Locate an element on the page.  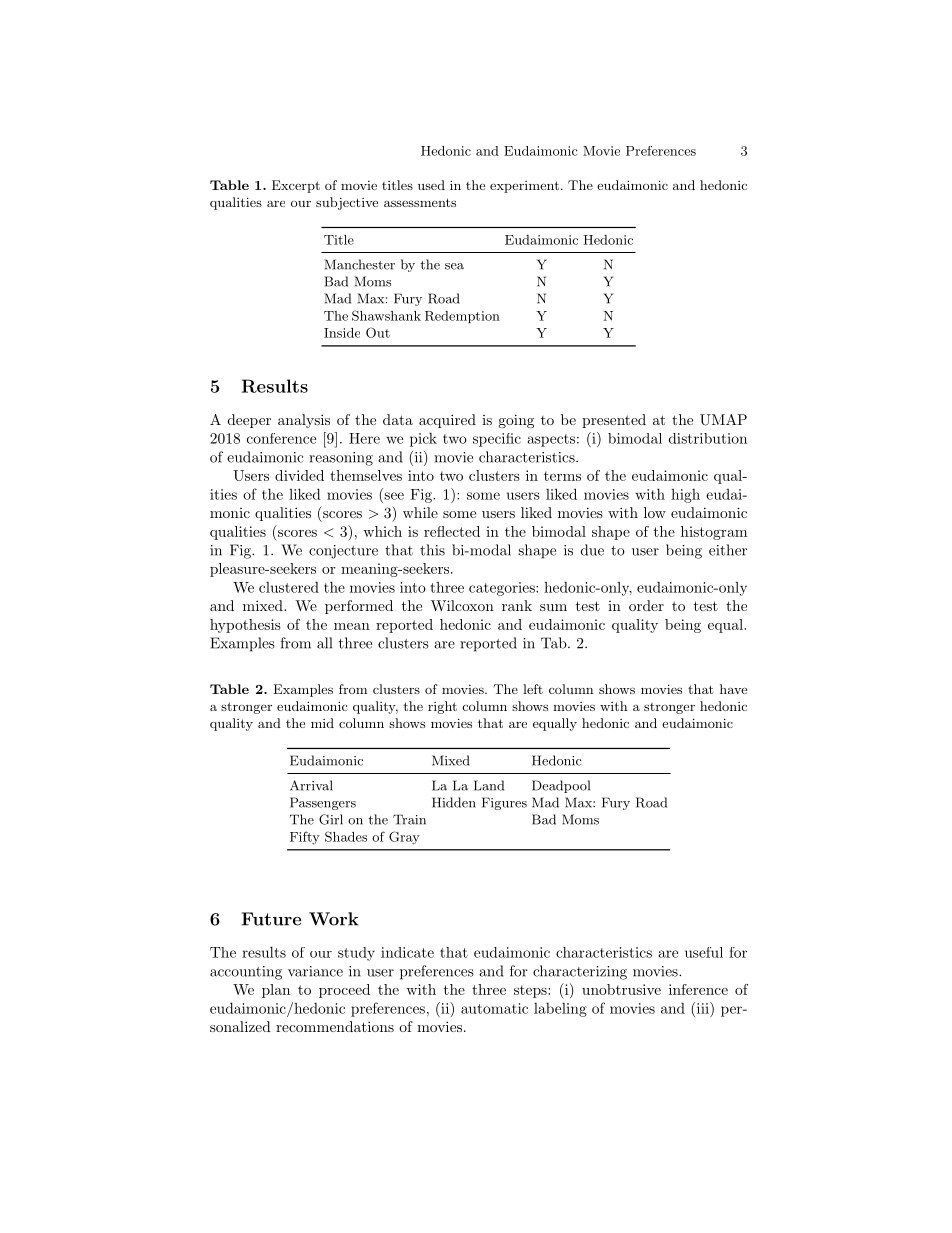
clustered is located at coordinates (289, 587).
